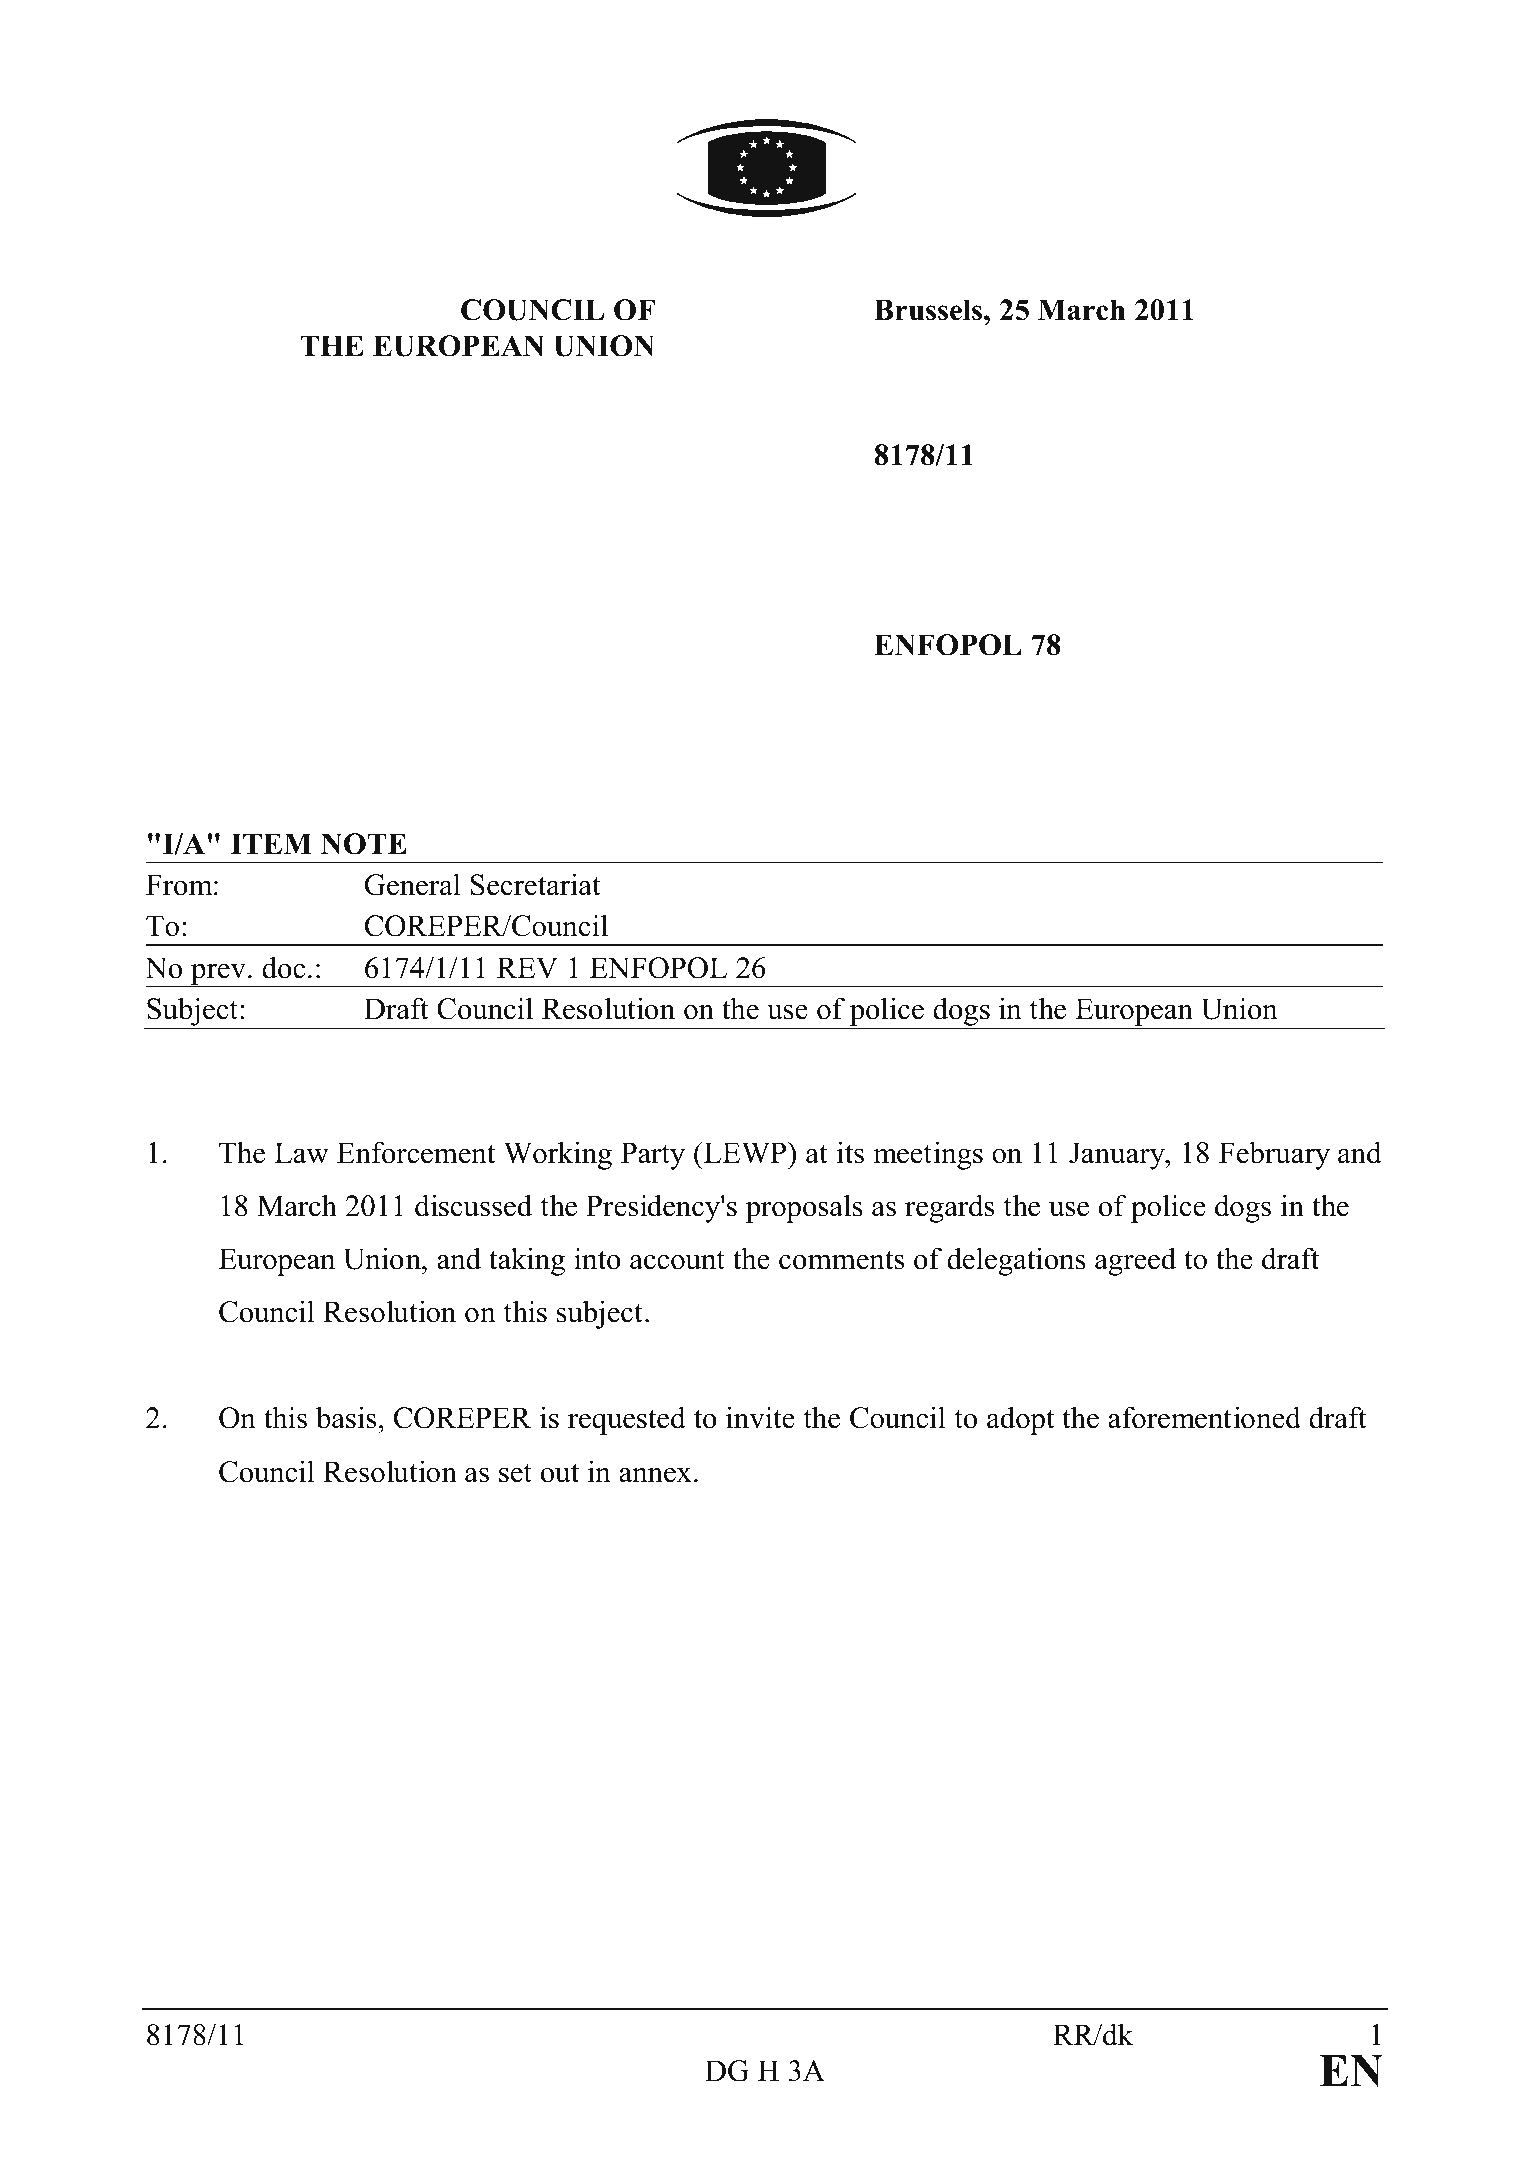  What do you see at coordinates (677, 1260) in the screenshot?
I see `account` at bounding box center [677, 1260].
